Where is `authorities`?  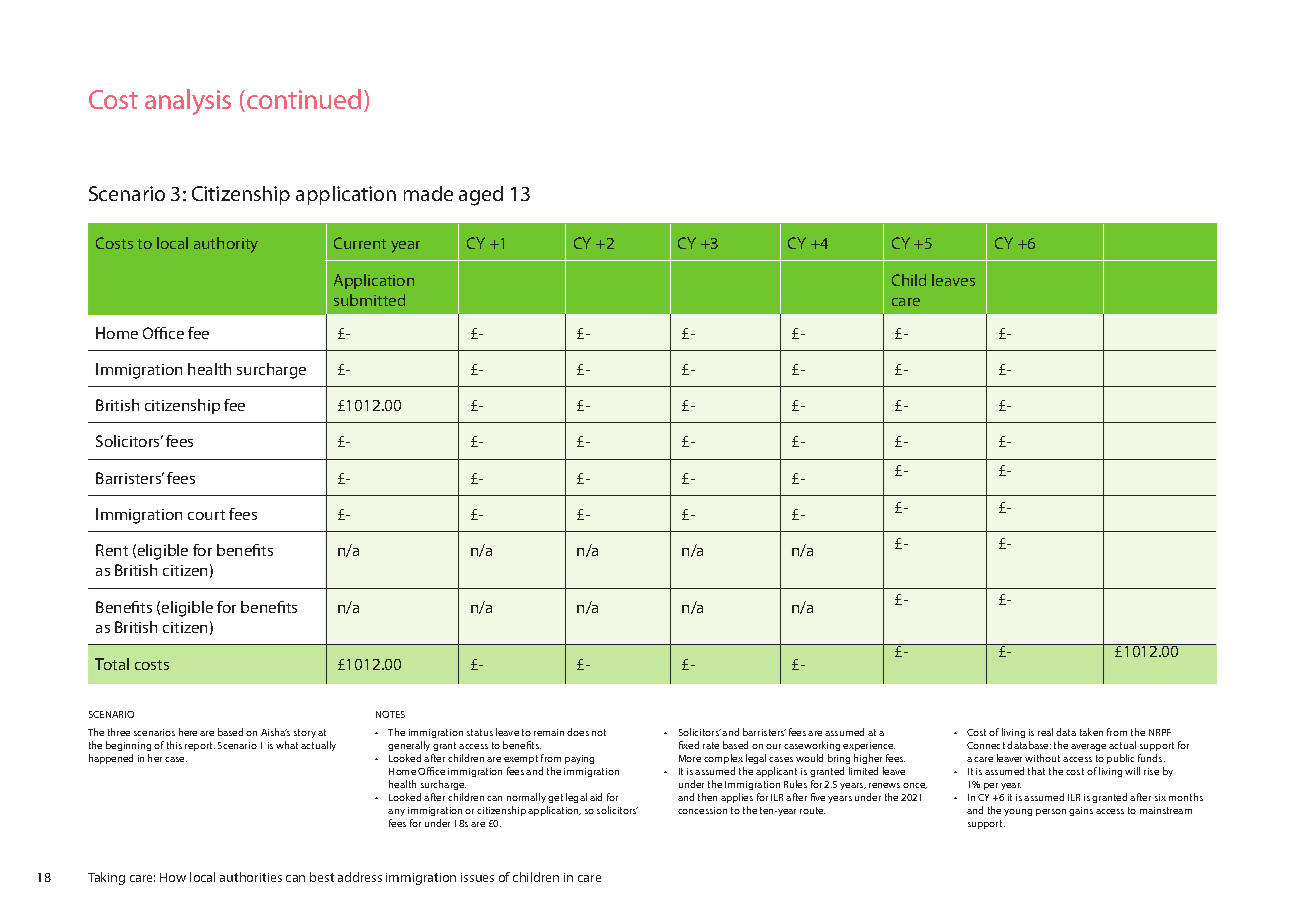
authorities is located at coordinates (251, 877).
